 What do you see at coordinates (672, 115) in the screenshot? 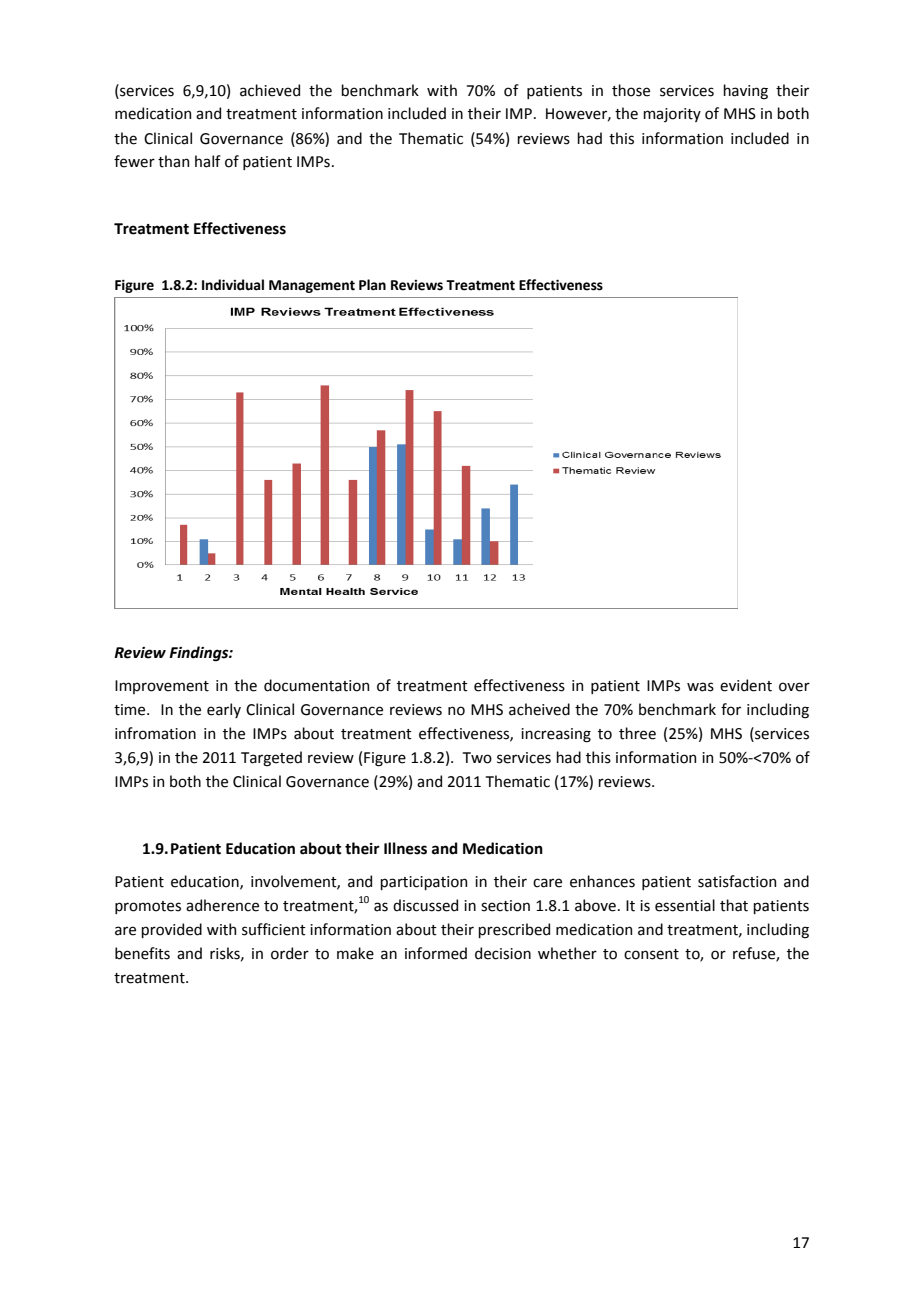
I see `majority` at bounding box center [672, 115].
